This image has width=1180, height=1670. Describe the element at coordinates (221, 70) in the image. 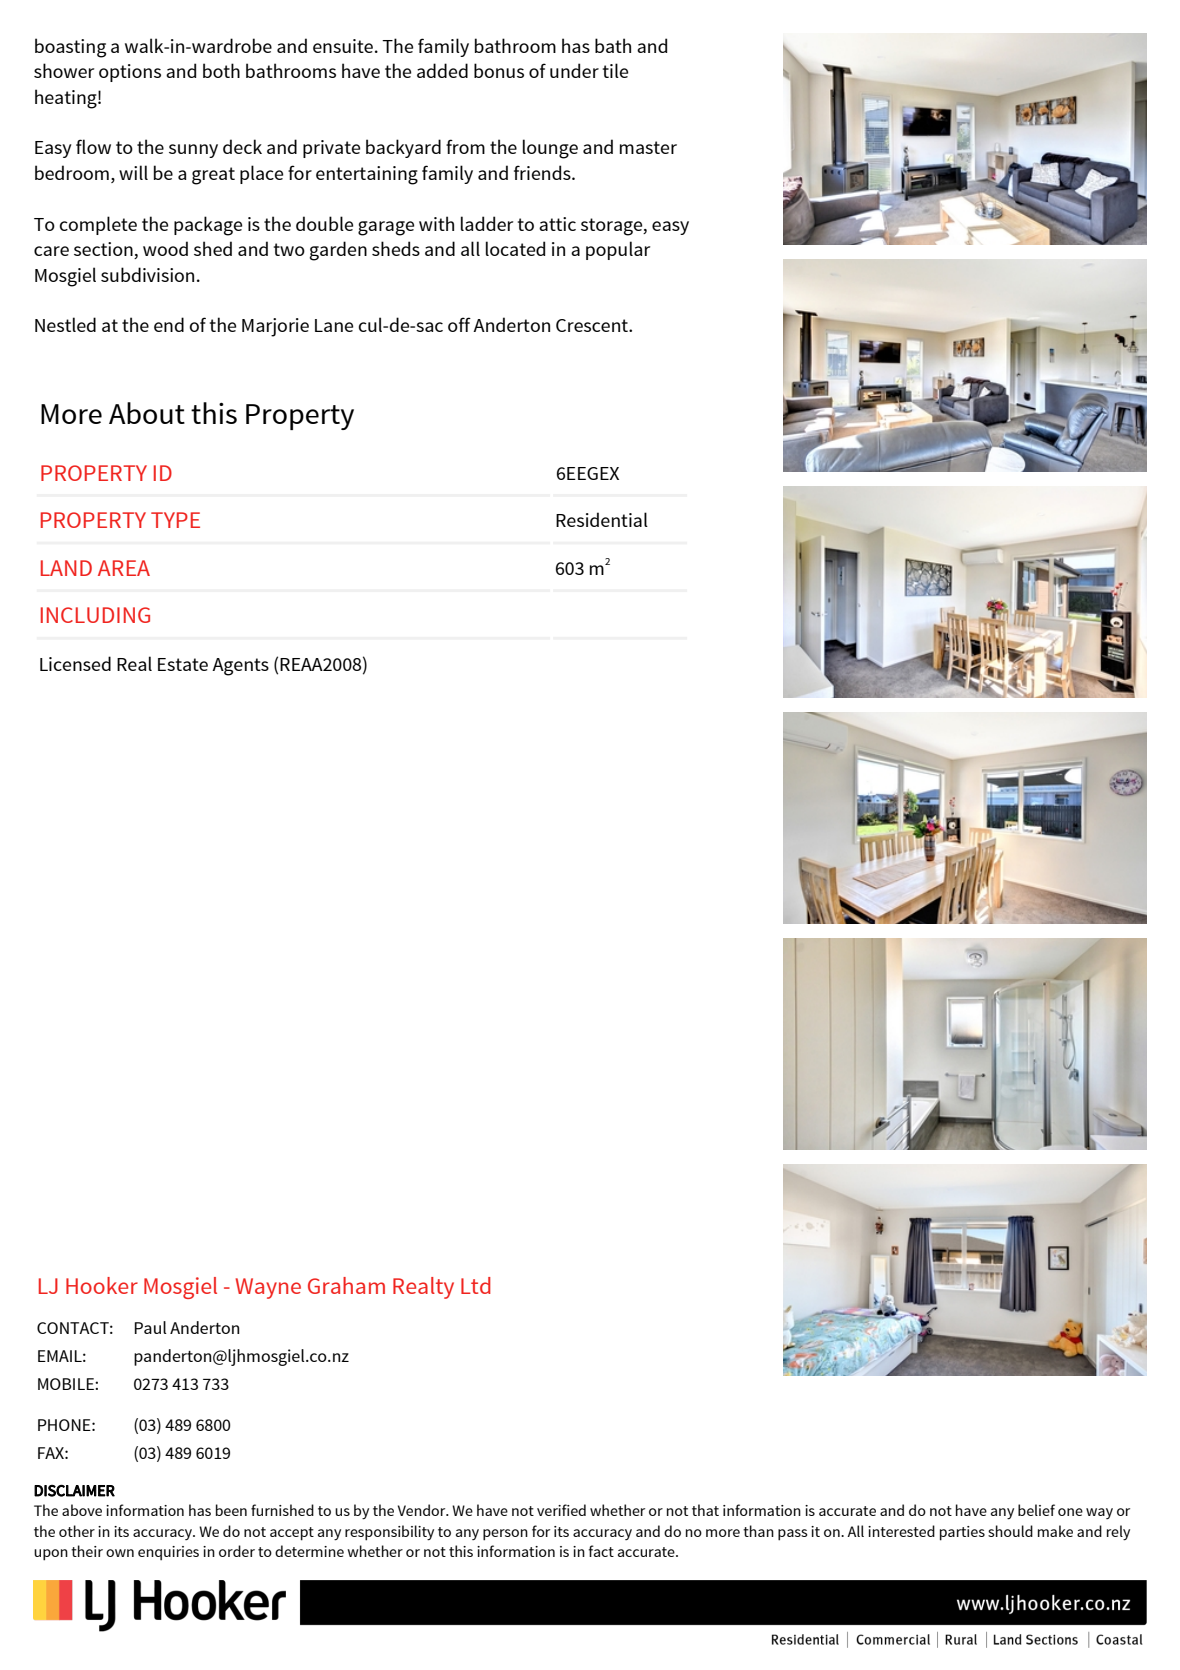

I see `both` at that location.
